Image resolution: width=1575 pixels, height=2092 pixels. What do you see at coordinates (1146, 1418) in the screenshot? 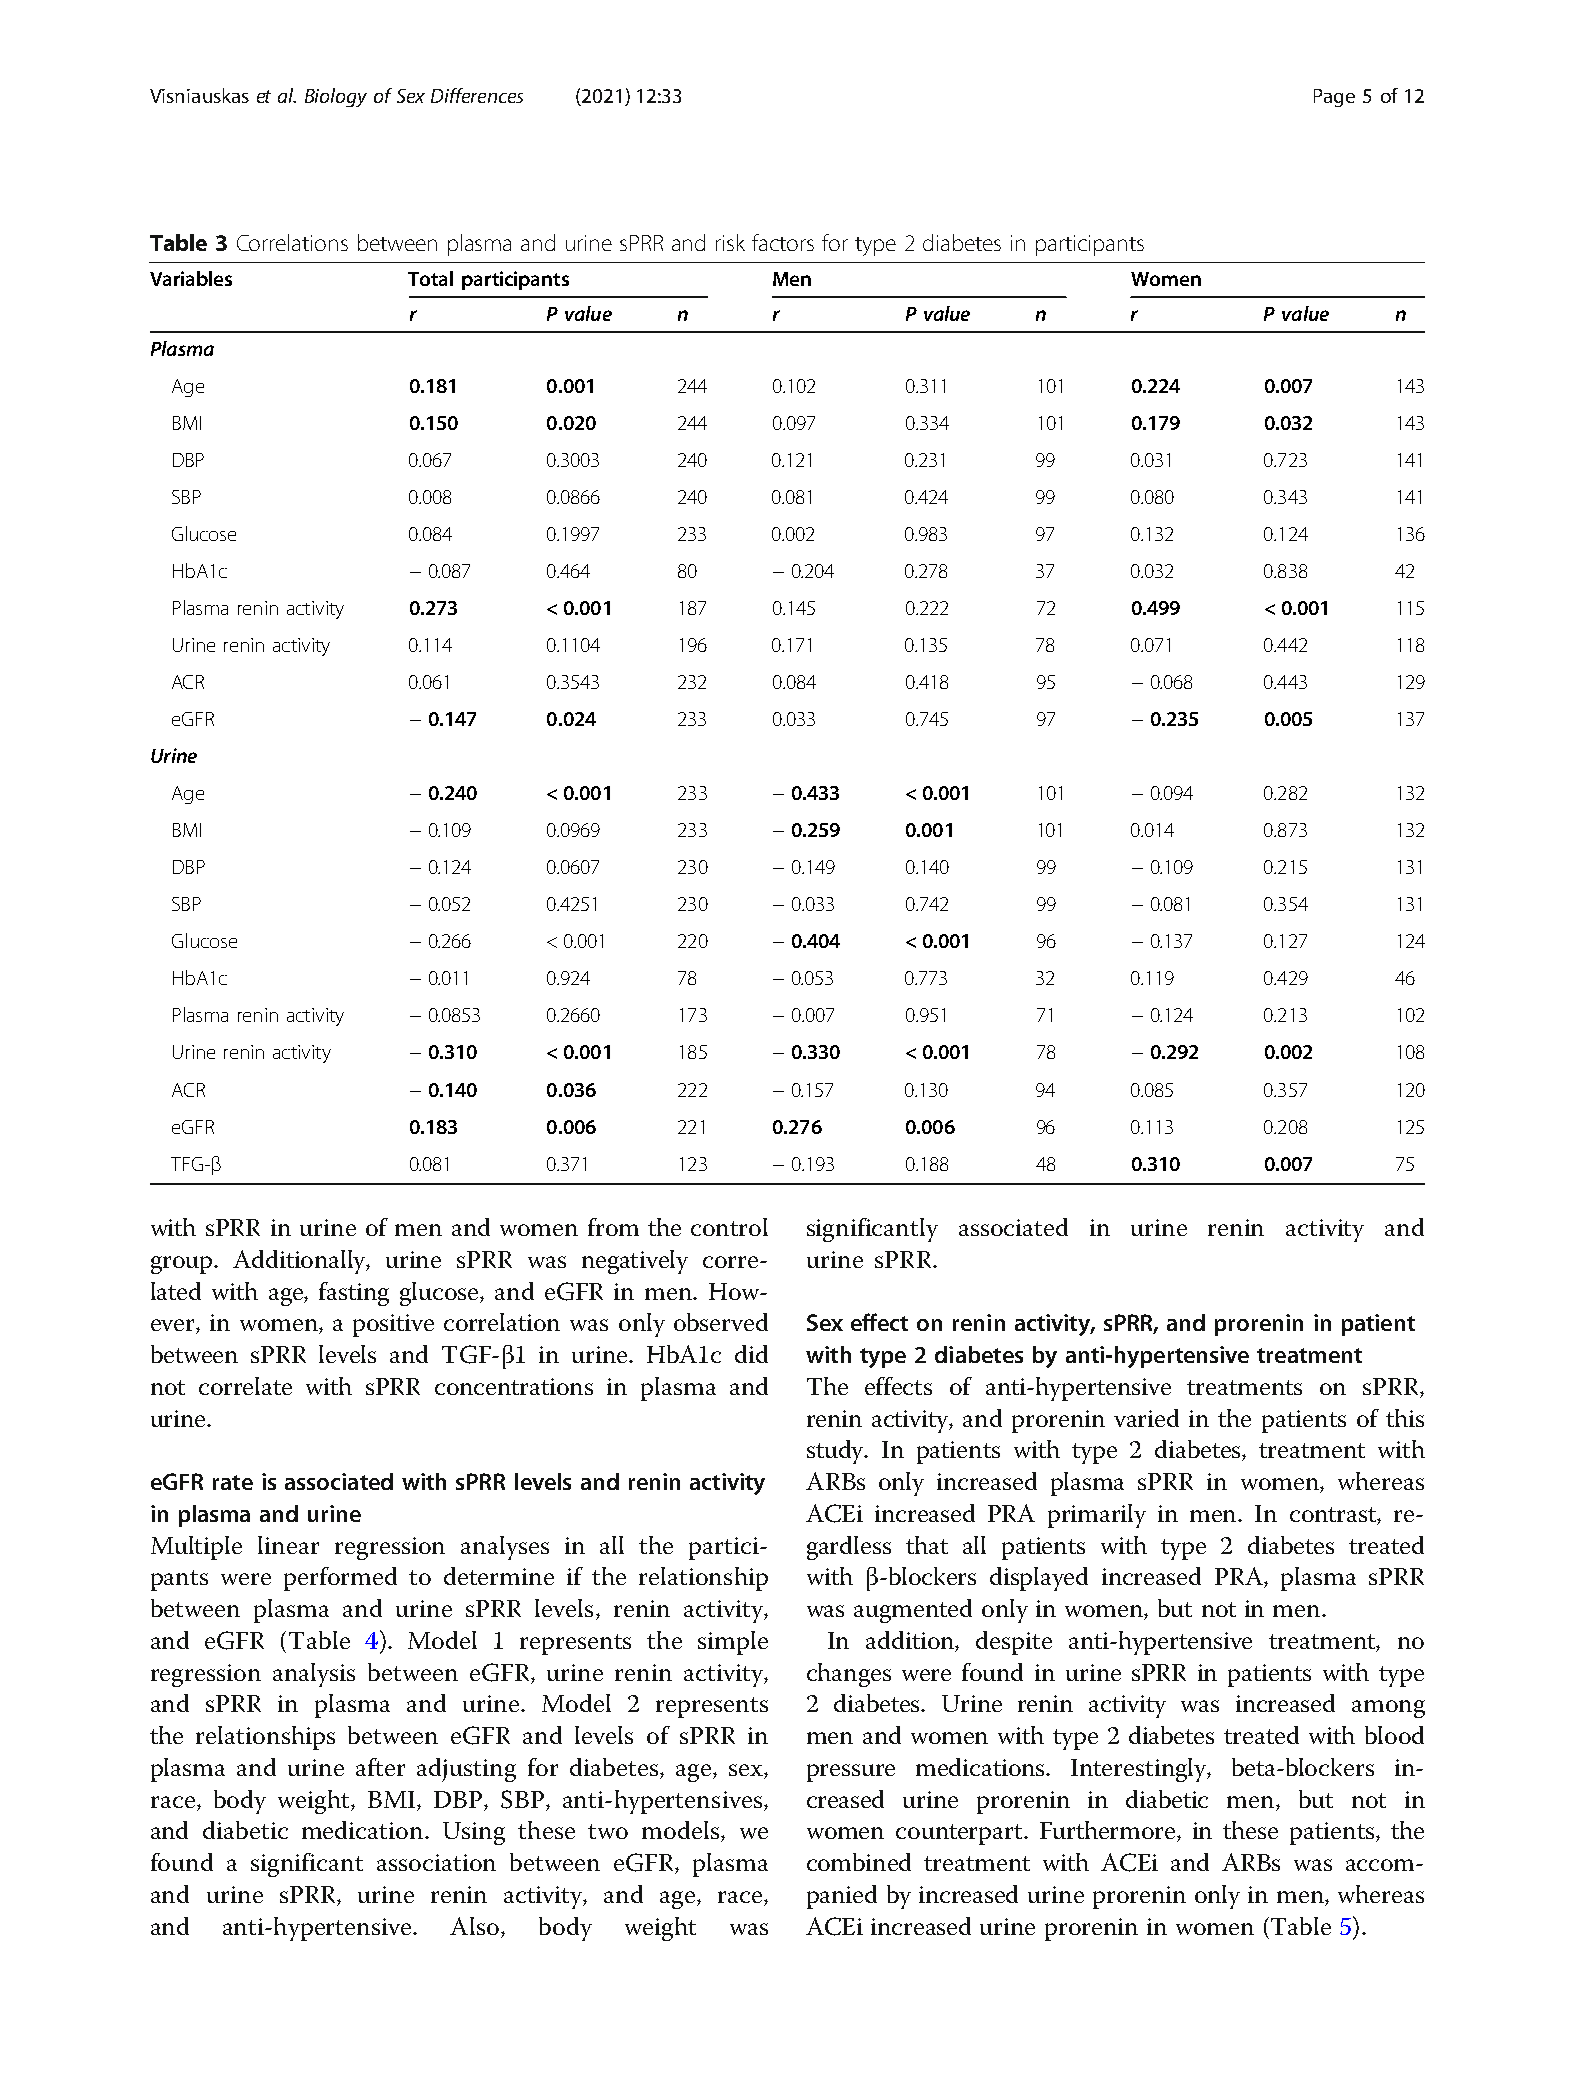
I see `varied` at bounding box center [1146, 1418].
